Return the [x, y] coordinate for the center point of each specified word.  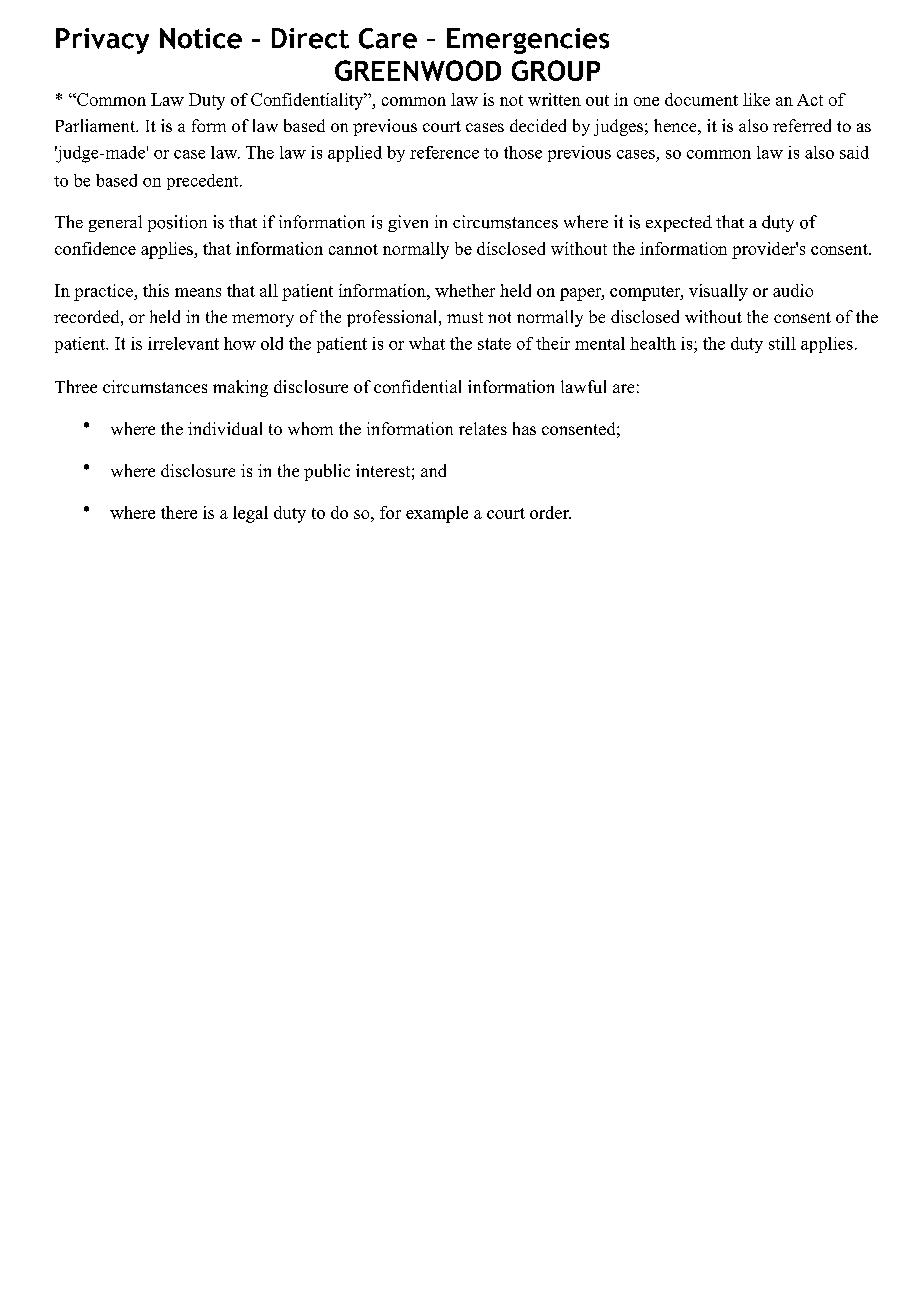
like [756, 99]
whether [465, 290]
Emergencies [528, 41]
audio [793, 290]
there [179, 512]
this [156, 290]
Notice [201, 38]
